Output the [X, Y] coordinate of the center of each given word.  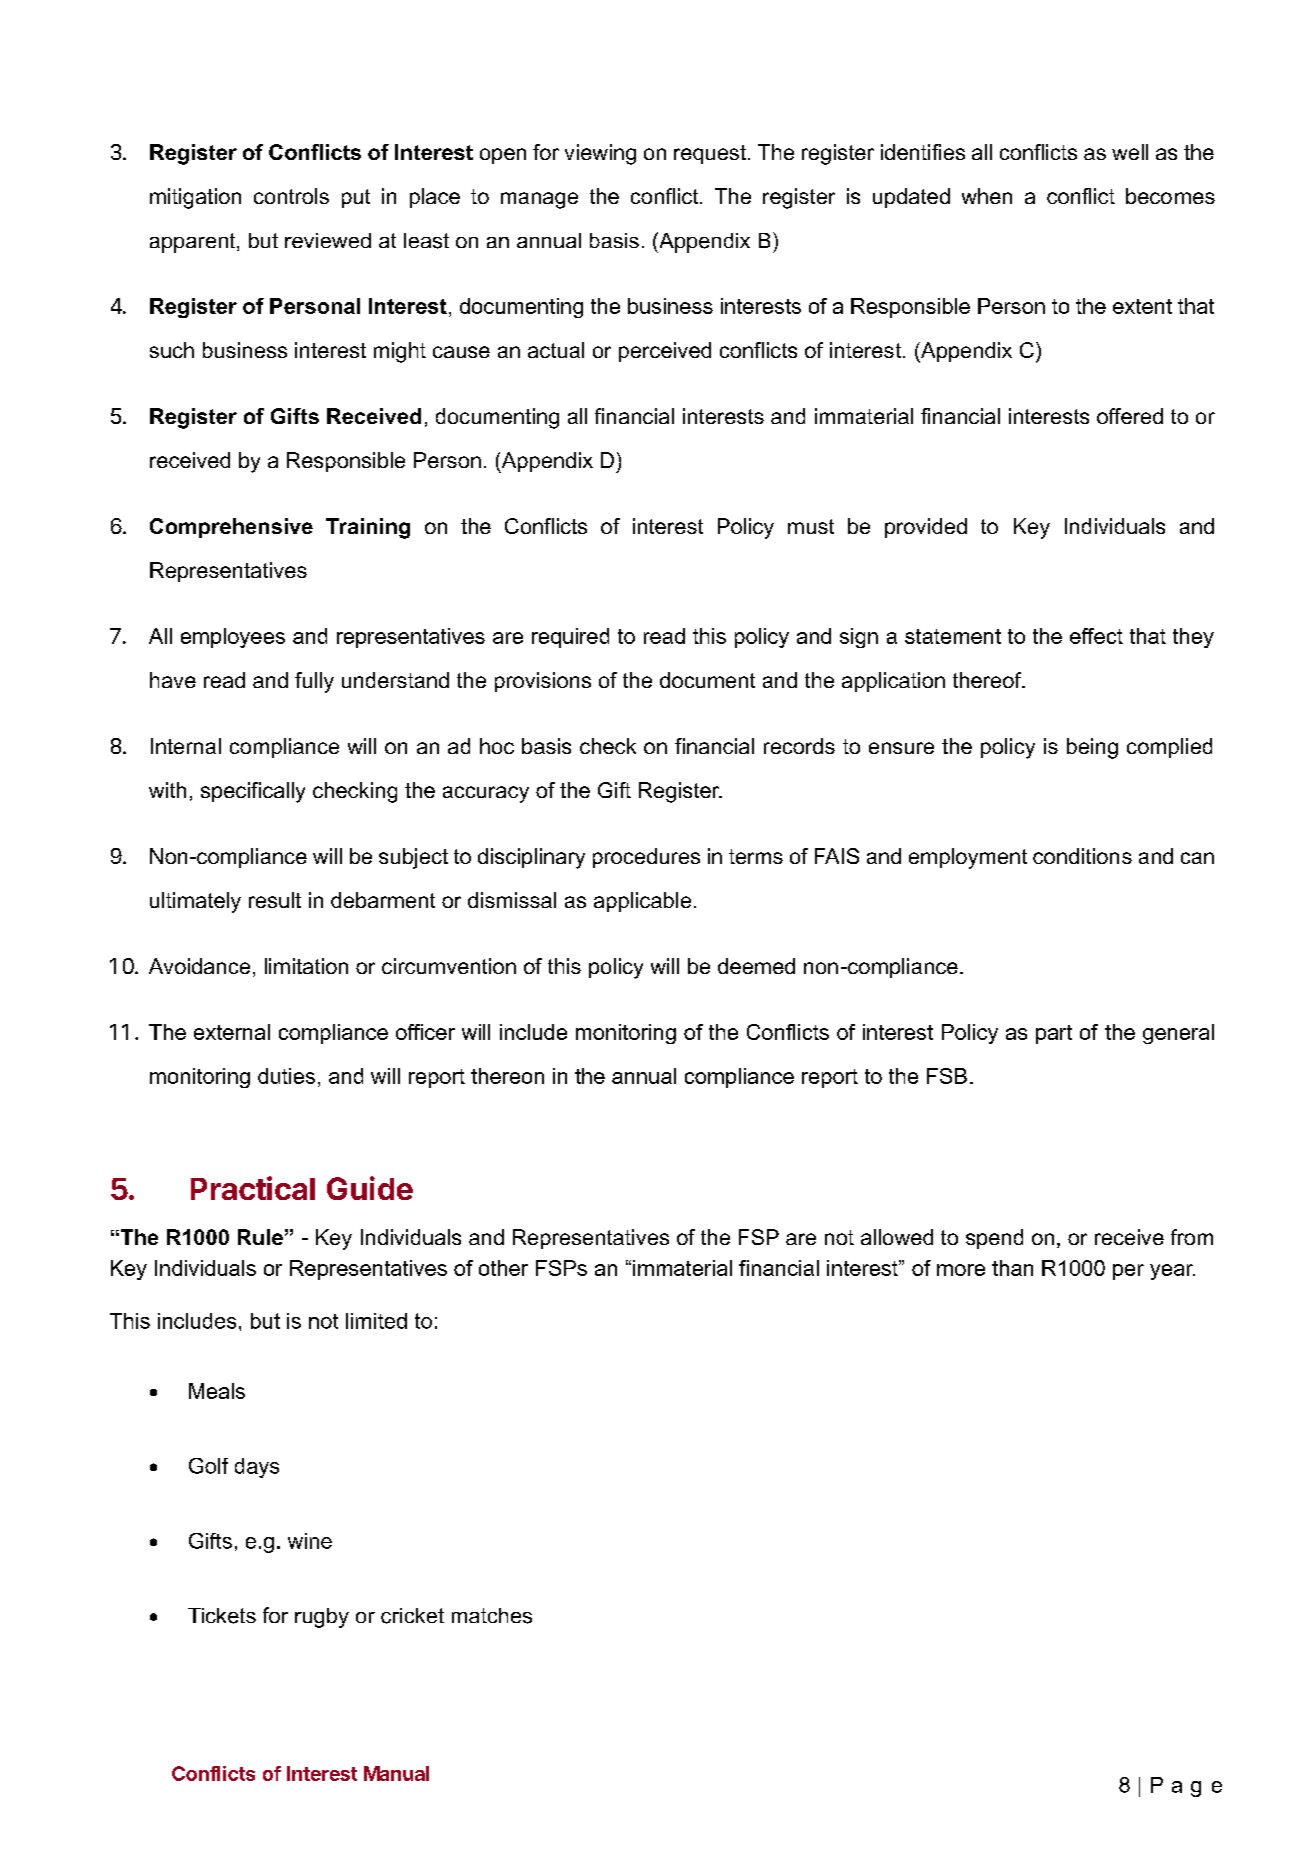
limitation [306, 966]
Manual [396, 1773]
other [503, 1268]
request [710, 154]
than [1012, 1268]
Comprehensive [231, 528]
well [1130, 152]
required [570, 638]
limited [376, 1321]
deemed [756, 966]
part [1054, 1034]
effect [1096, 636]
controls [291, 196]
